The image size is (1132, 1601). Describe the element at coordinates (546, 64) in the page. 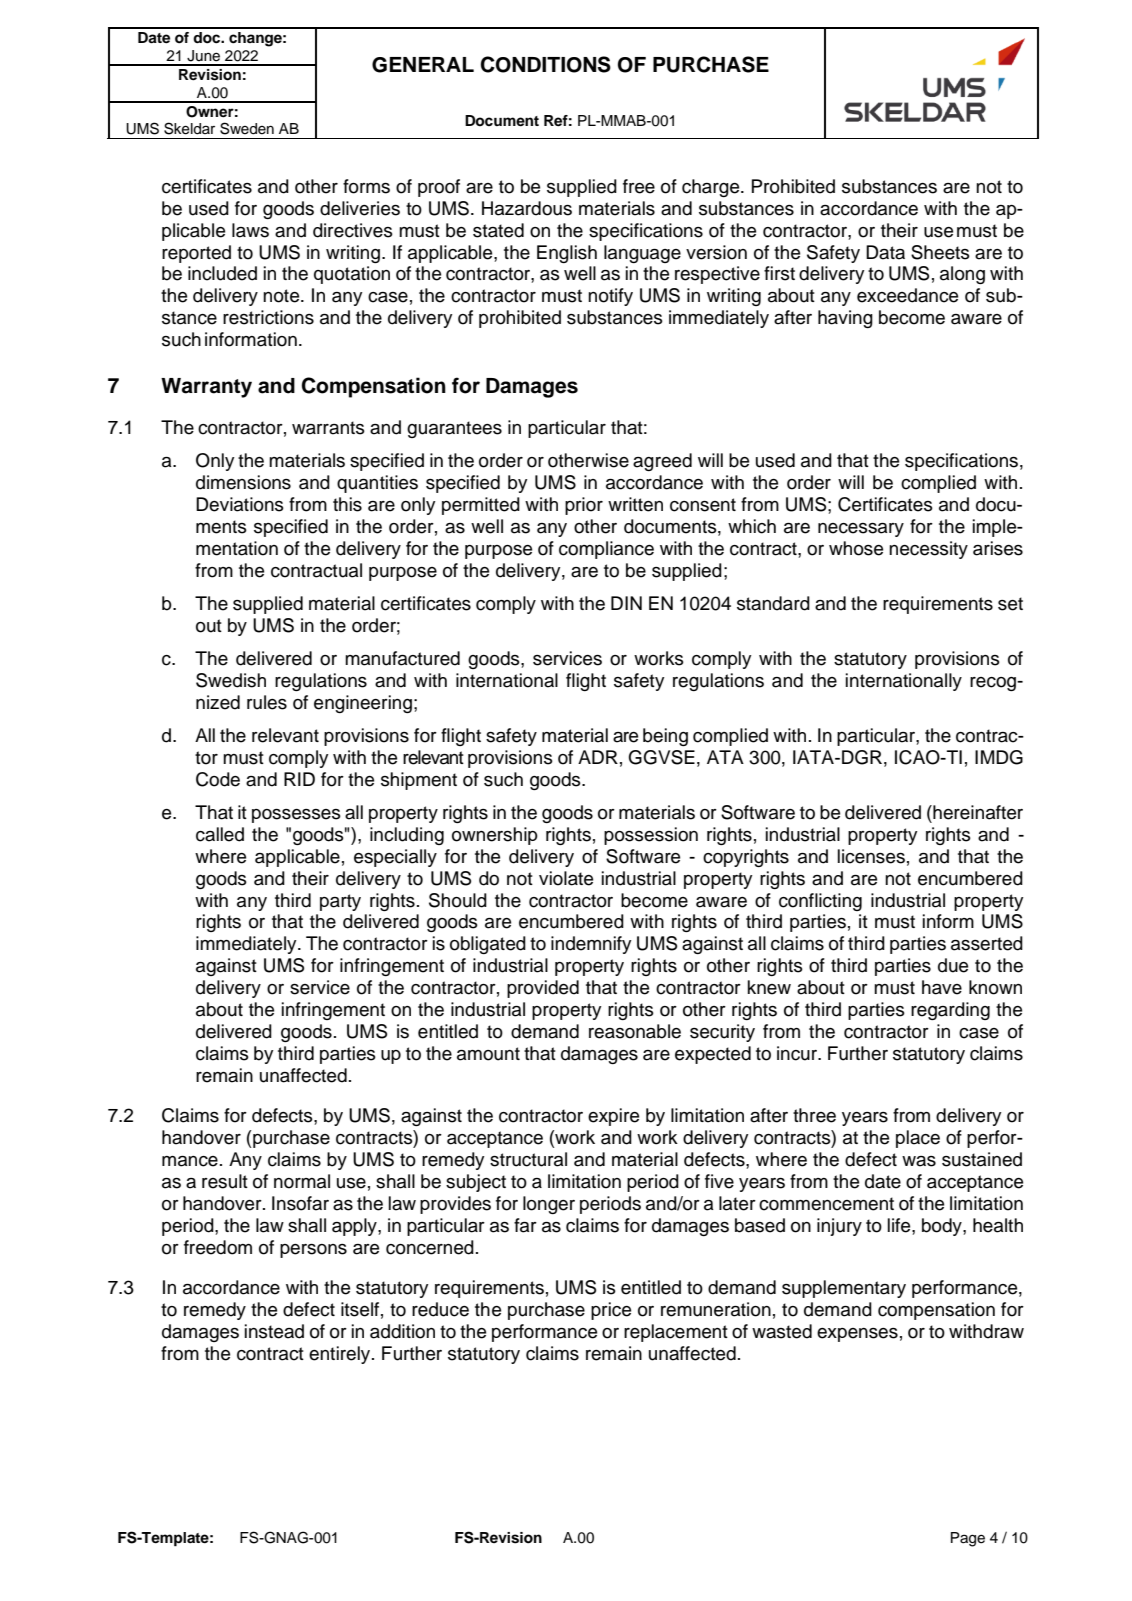

I see `CONDITIONS` at that location.
